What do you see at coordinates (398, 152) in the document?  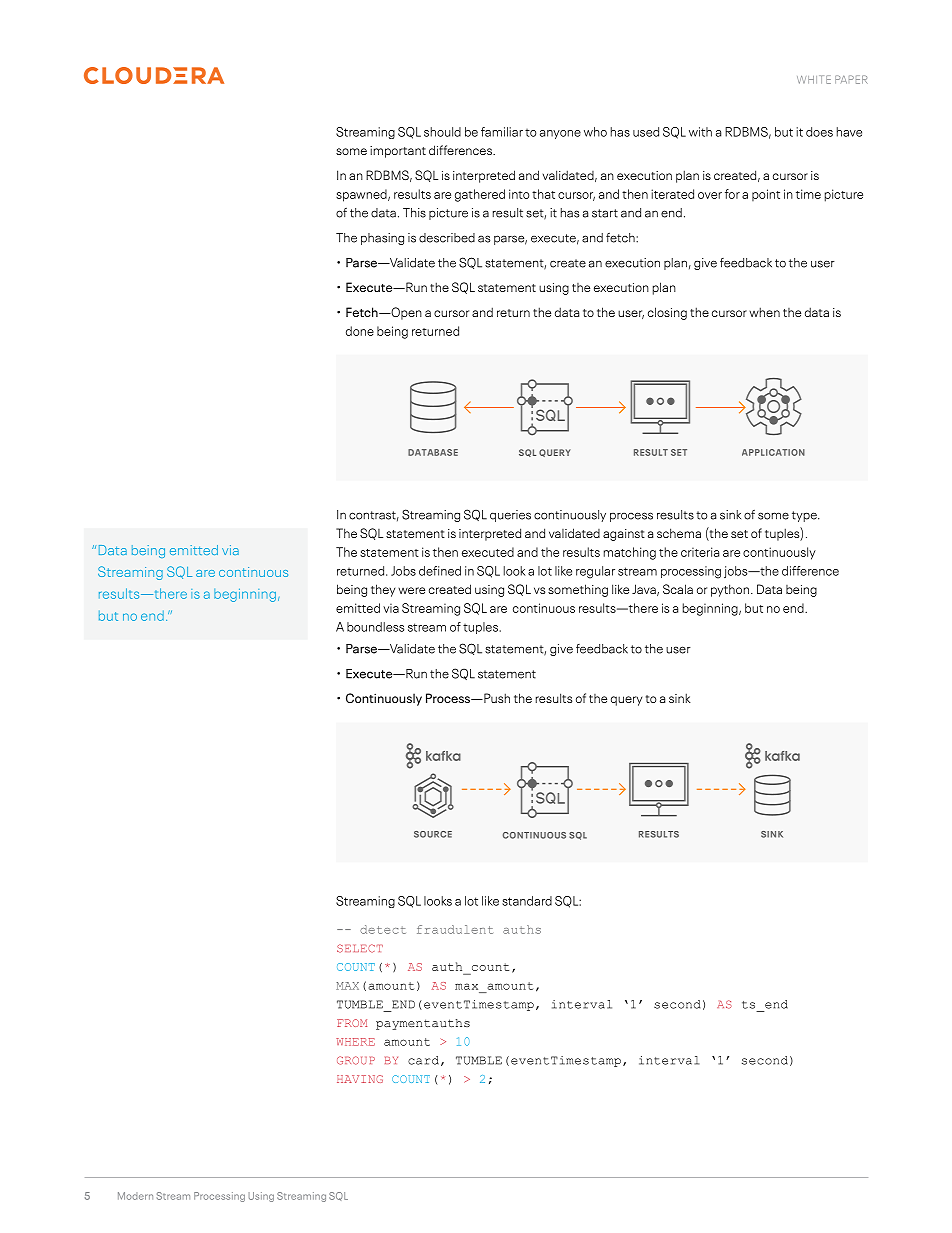 I see `important` at bounding box center [398, 152].
